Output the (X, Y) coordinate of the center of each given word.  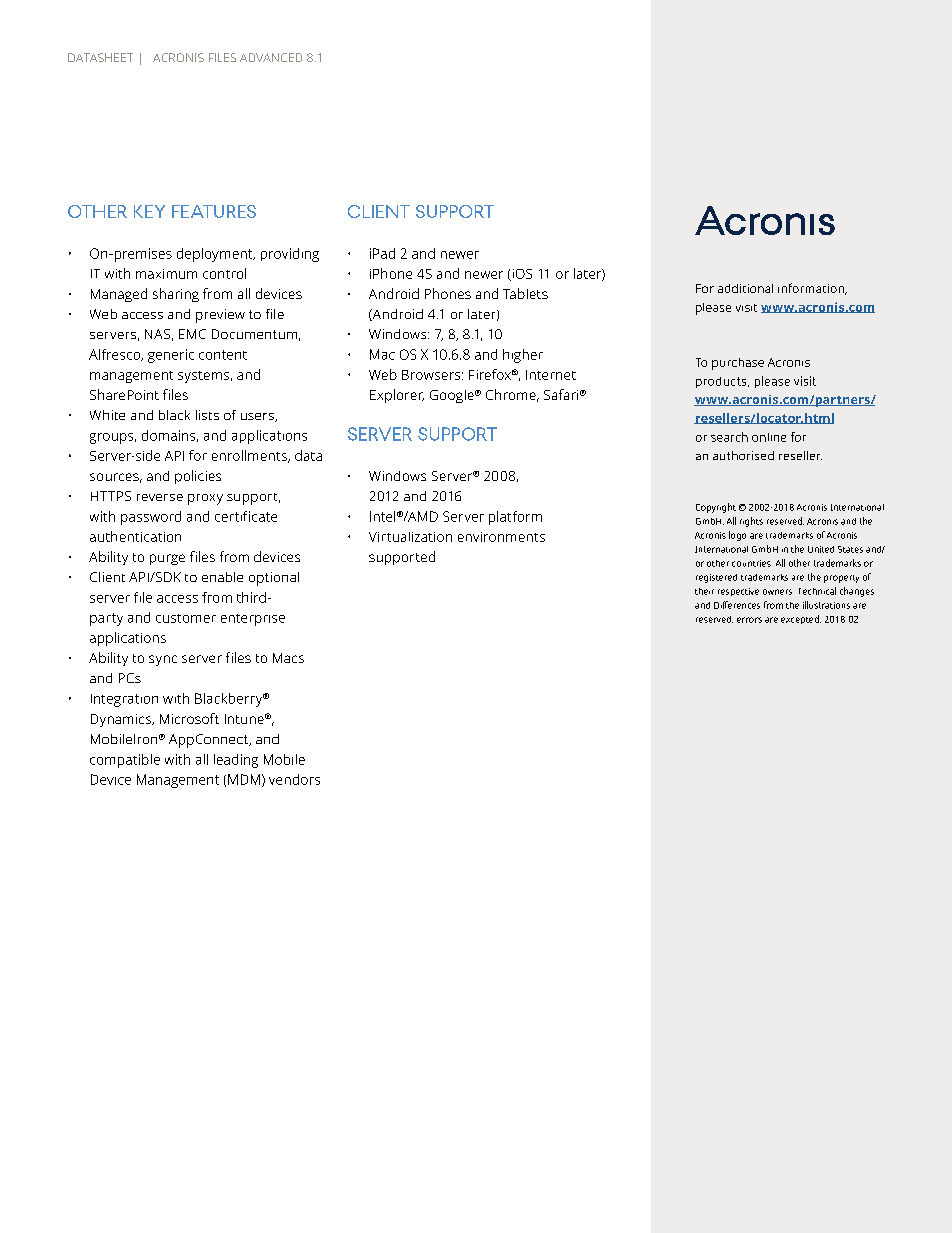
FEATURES (214, 211)
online (769, 437)
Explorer (397, 396)
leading (236, 761)
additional (745, 288)
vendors (294, 779)
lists (207, 415)
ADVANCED (271, 57)
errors (749, 620)
